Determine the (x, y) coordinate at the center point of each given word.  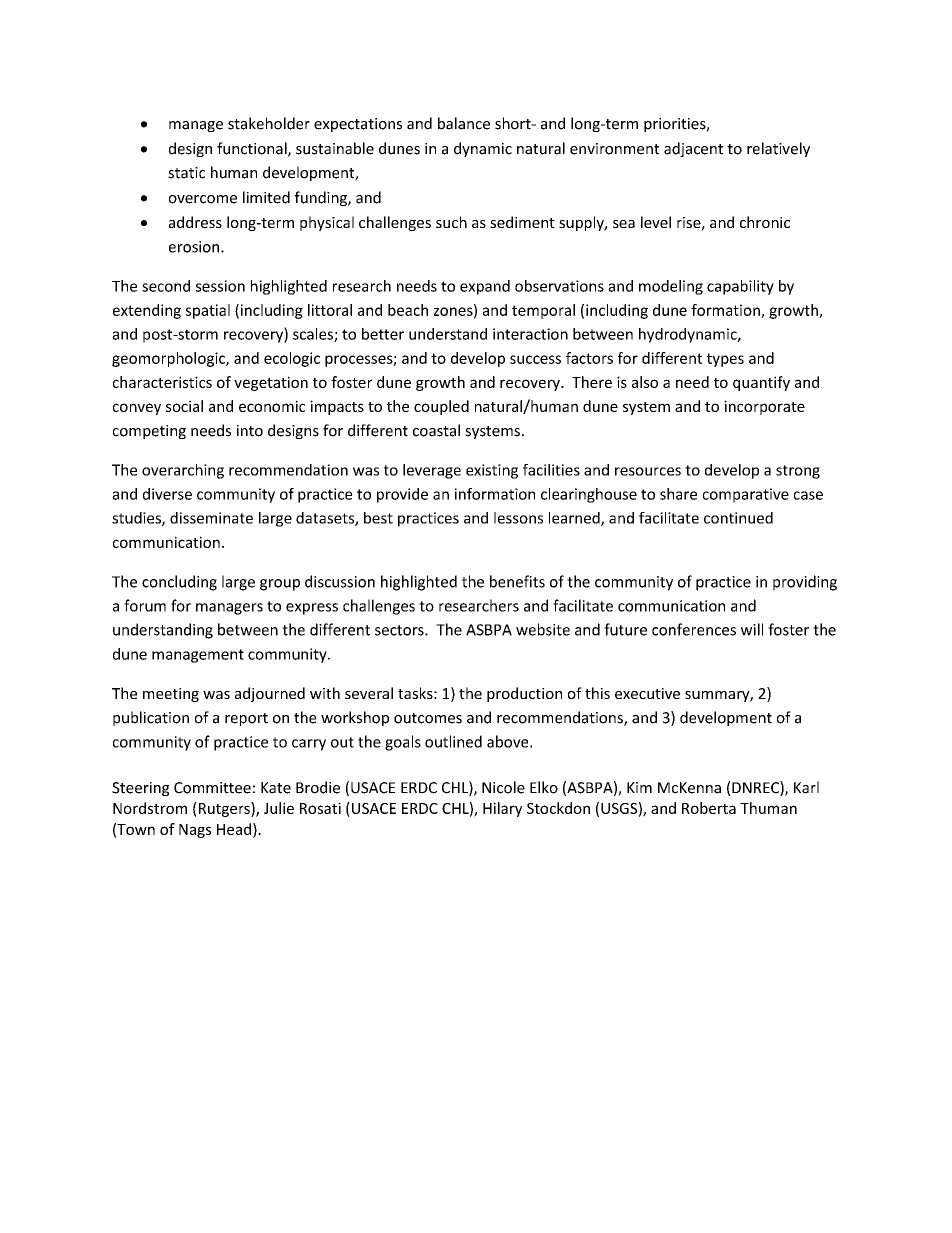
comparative (746, 495)
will (752, 629)
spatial (208, 311)
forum (145, 605)
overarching (183, 471)
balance (464, 123)
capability (740, 287)
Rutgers (224, 809)
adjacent (693, 149)
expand (485, 287)
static (186, 173)
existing (492, 471)
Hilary (502, 809)
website (543, 629)
